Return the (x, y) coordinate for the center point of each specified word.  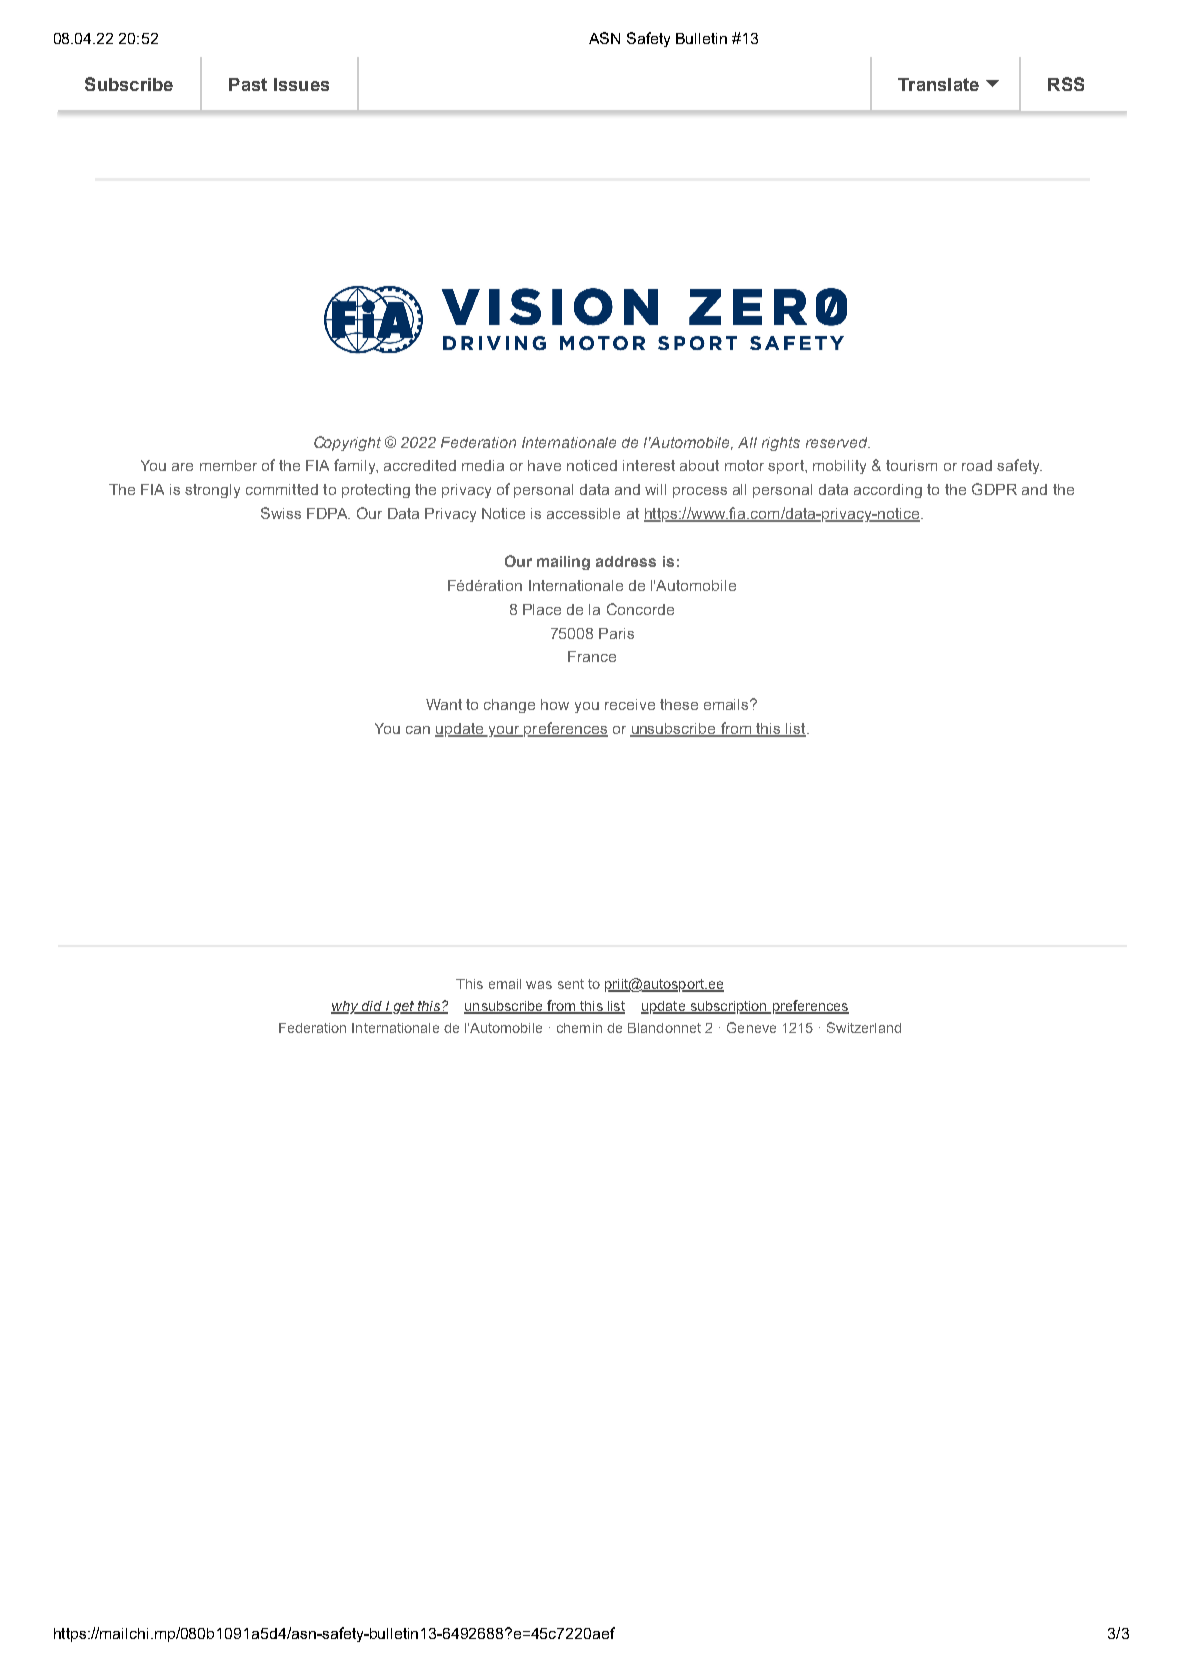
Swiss (281, 513)
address (626, 561)
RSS (1066, 84)
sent (571, 984)
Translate (938, 84)
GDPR (994, 489)
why (346, 1007)
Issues (301, 84)
